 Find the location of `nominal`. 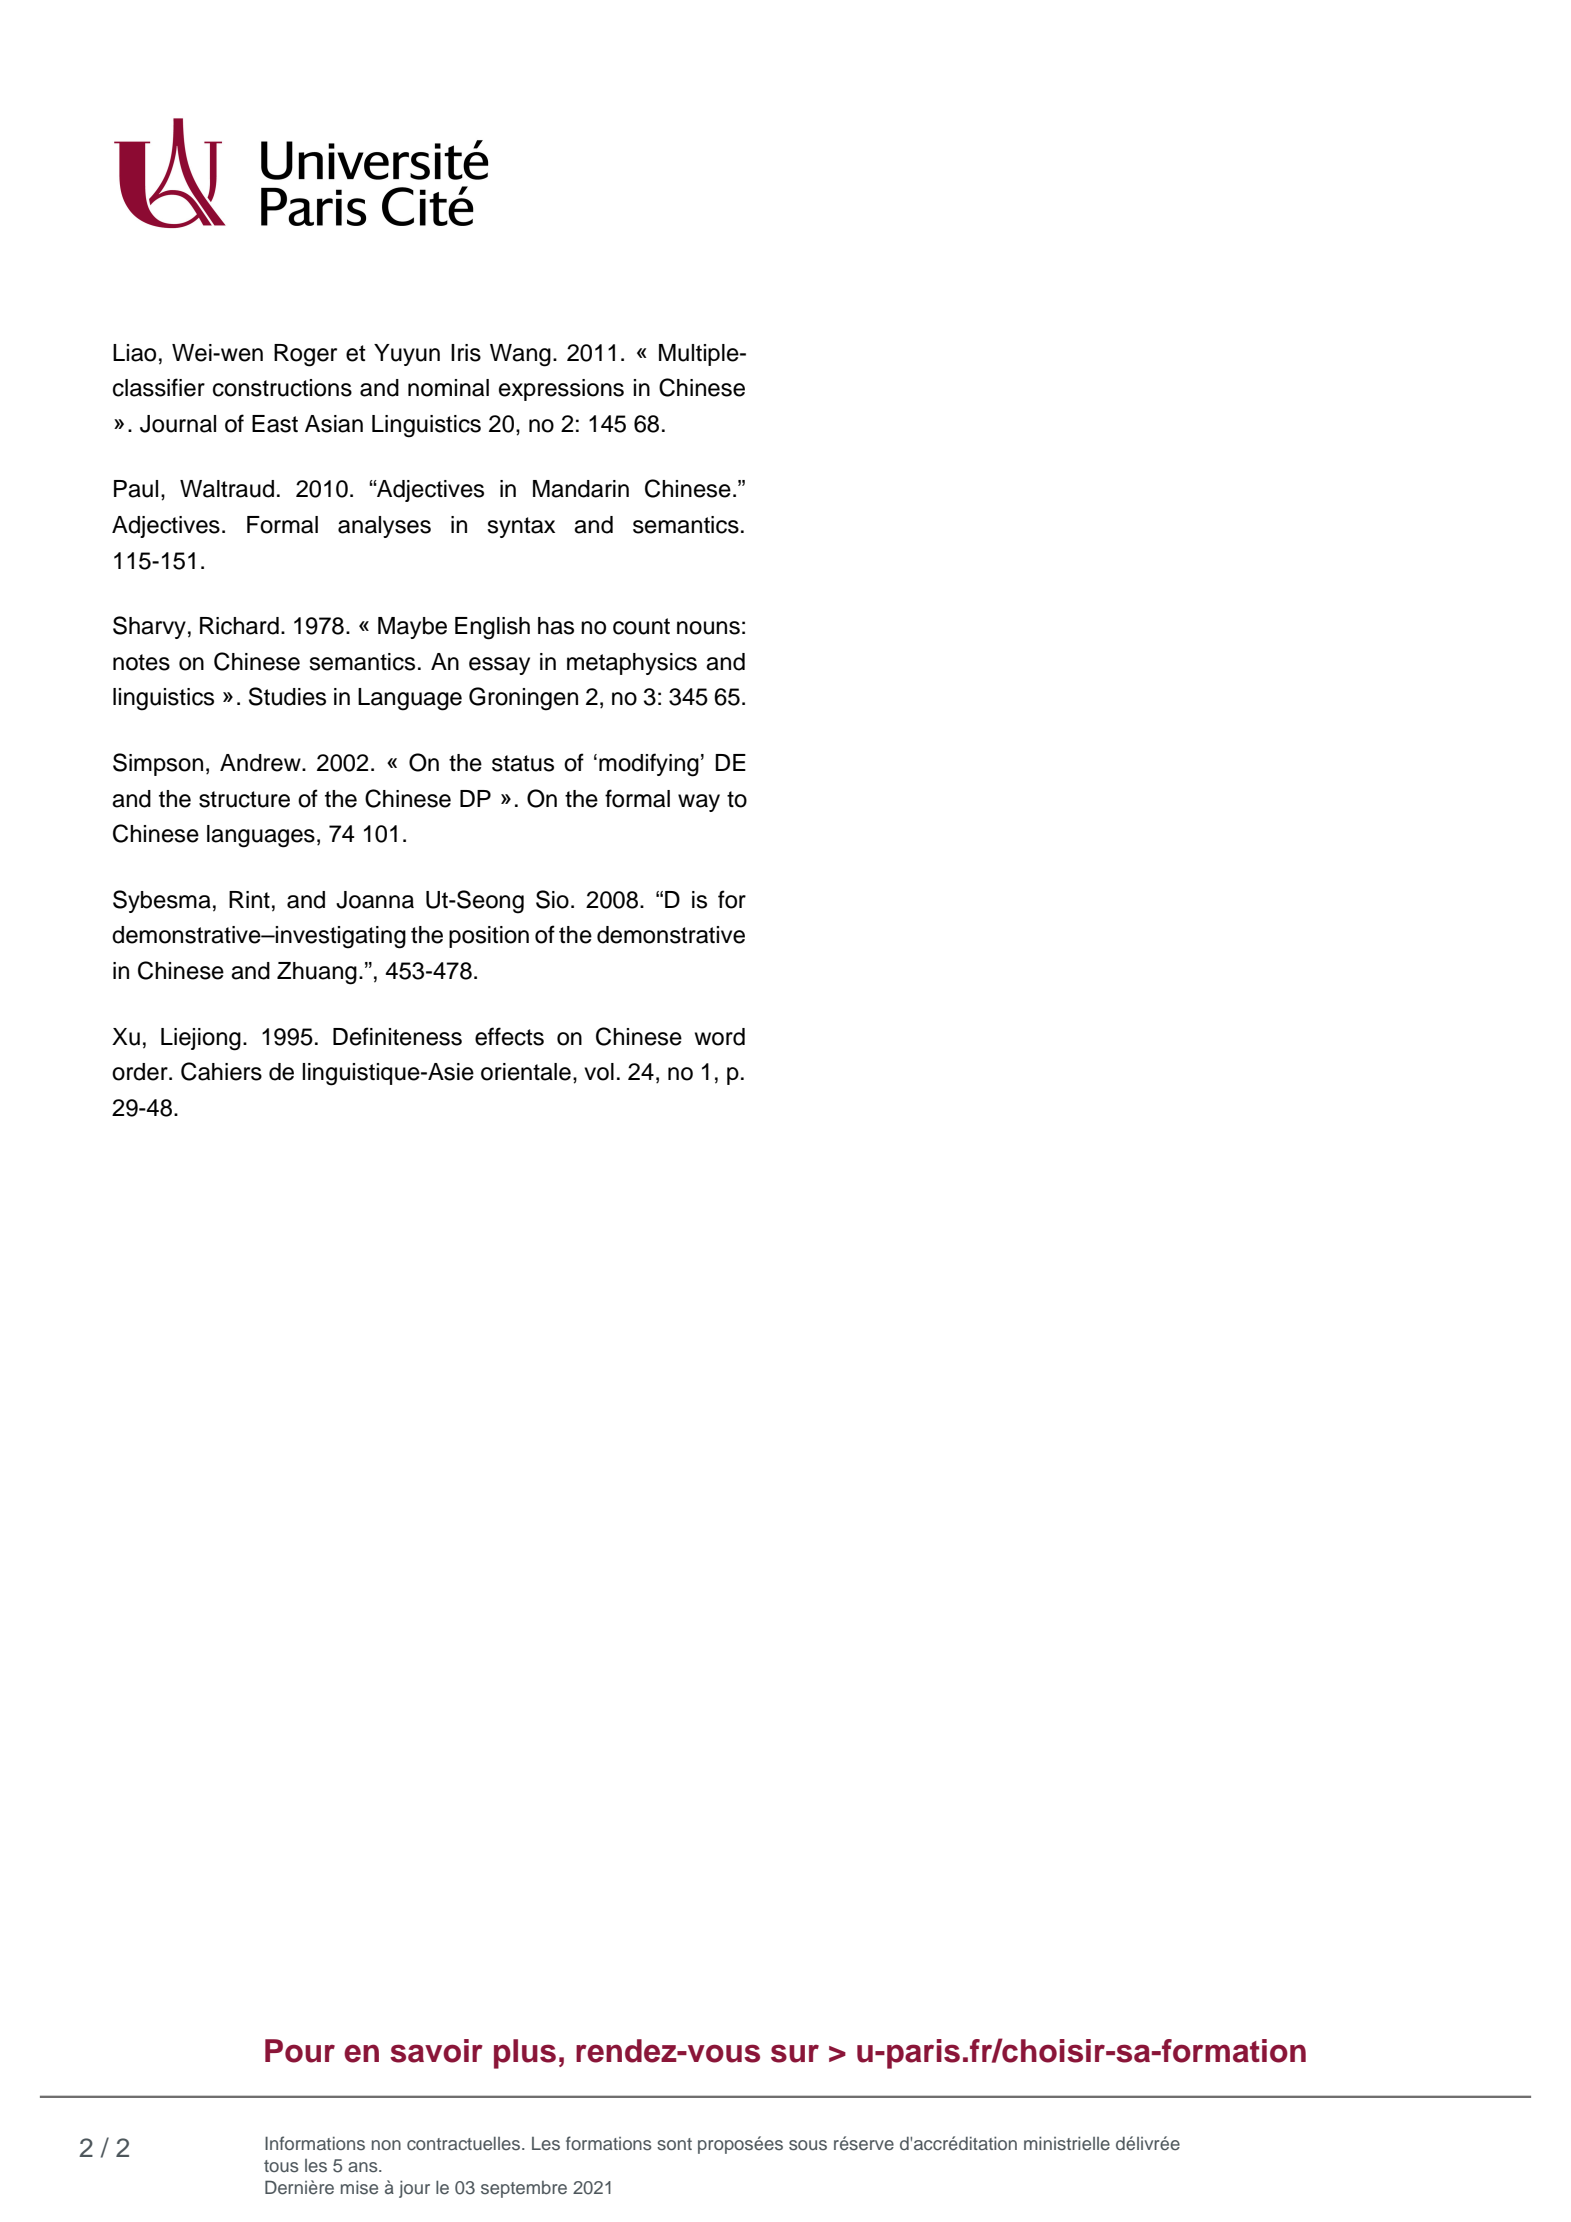

nominal is located at coordinates (448, 388).
